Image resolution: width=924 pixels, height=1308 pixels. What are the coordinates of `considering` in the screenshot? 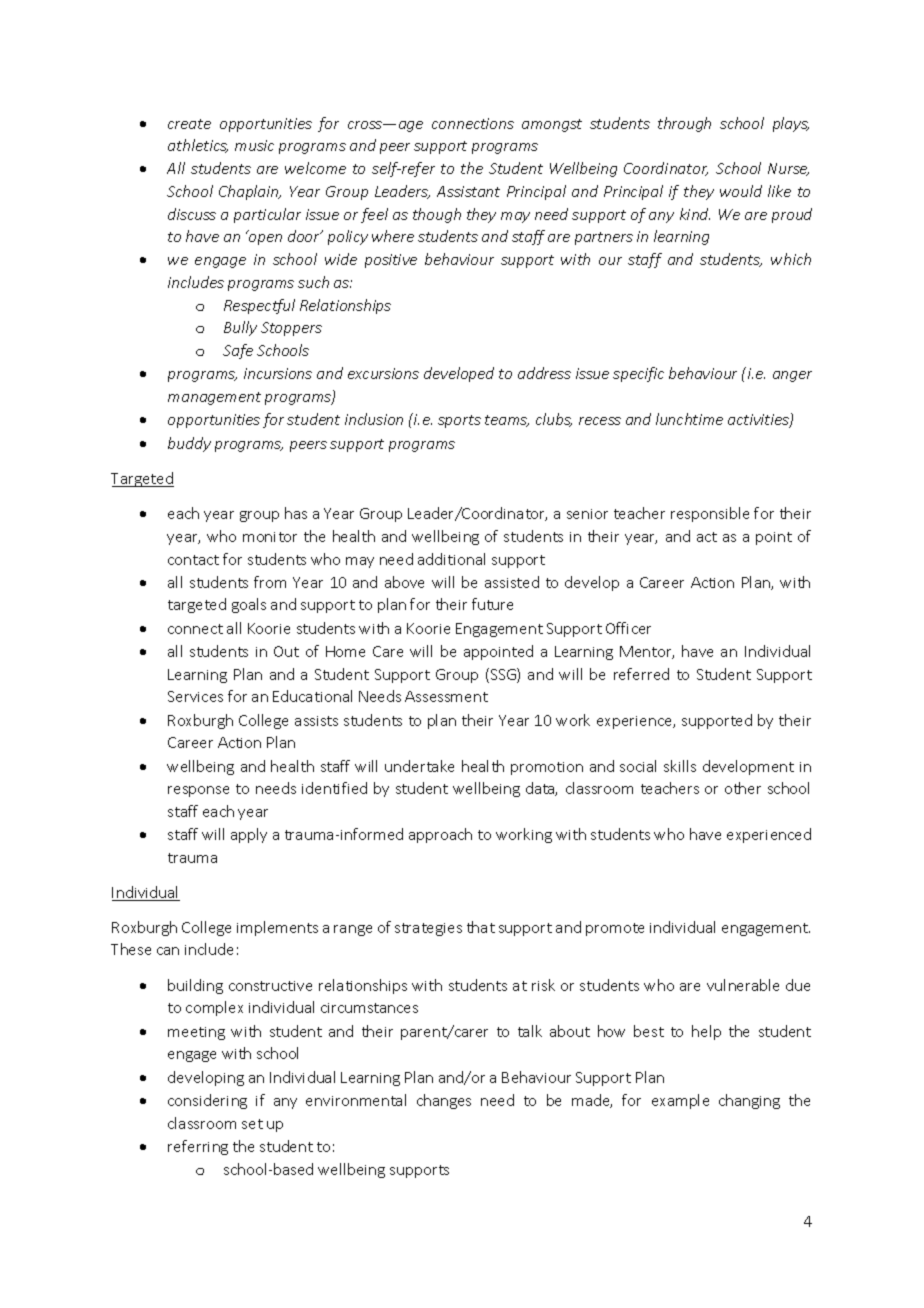 It's located at (207, 1101).
